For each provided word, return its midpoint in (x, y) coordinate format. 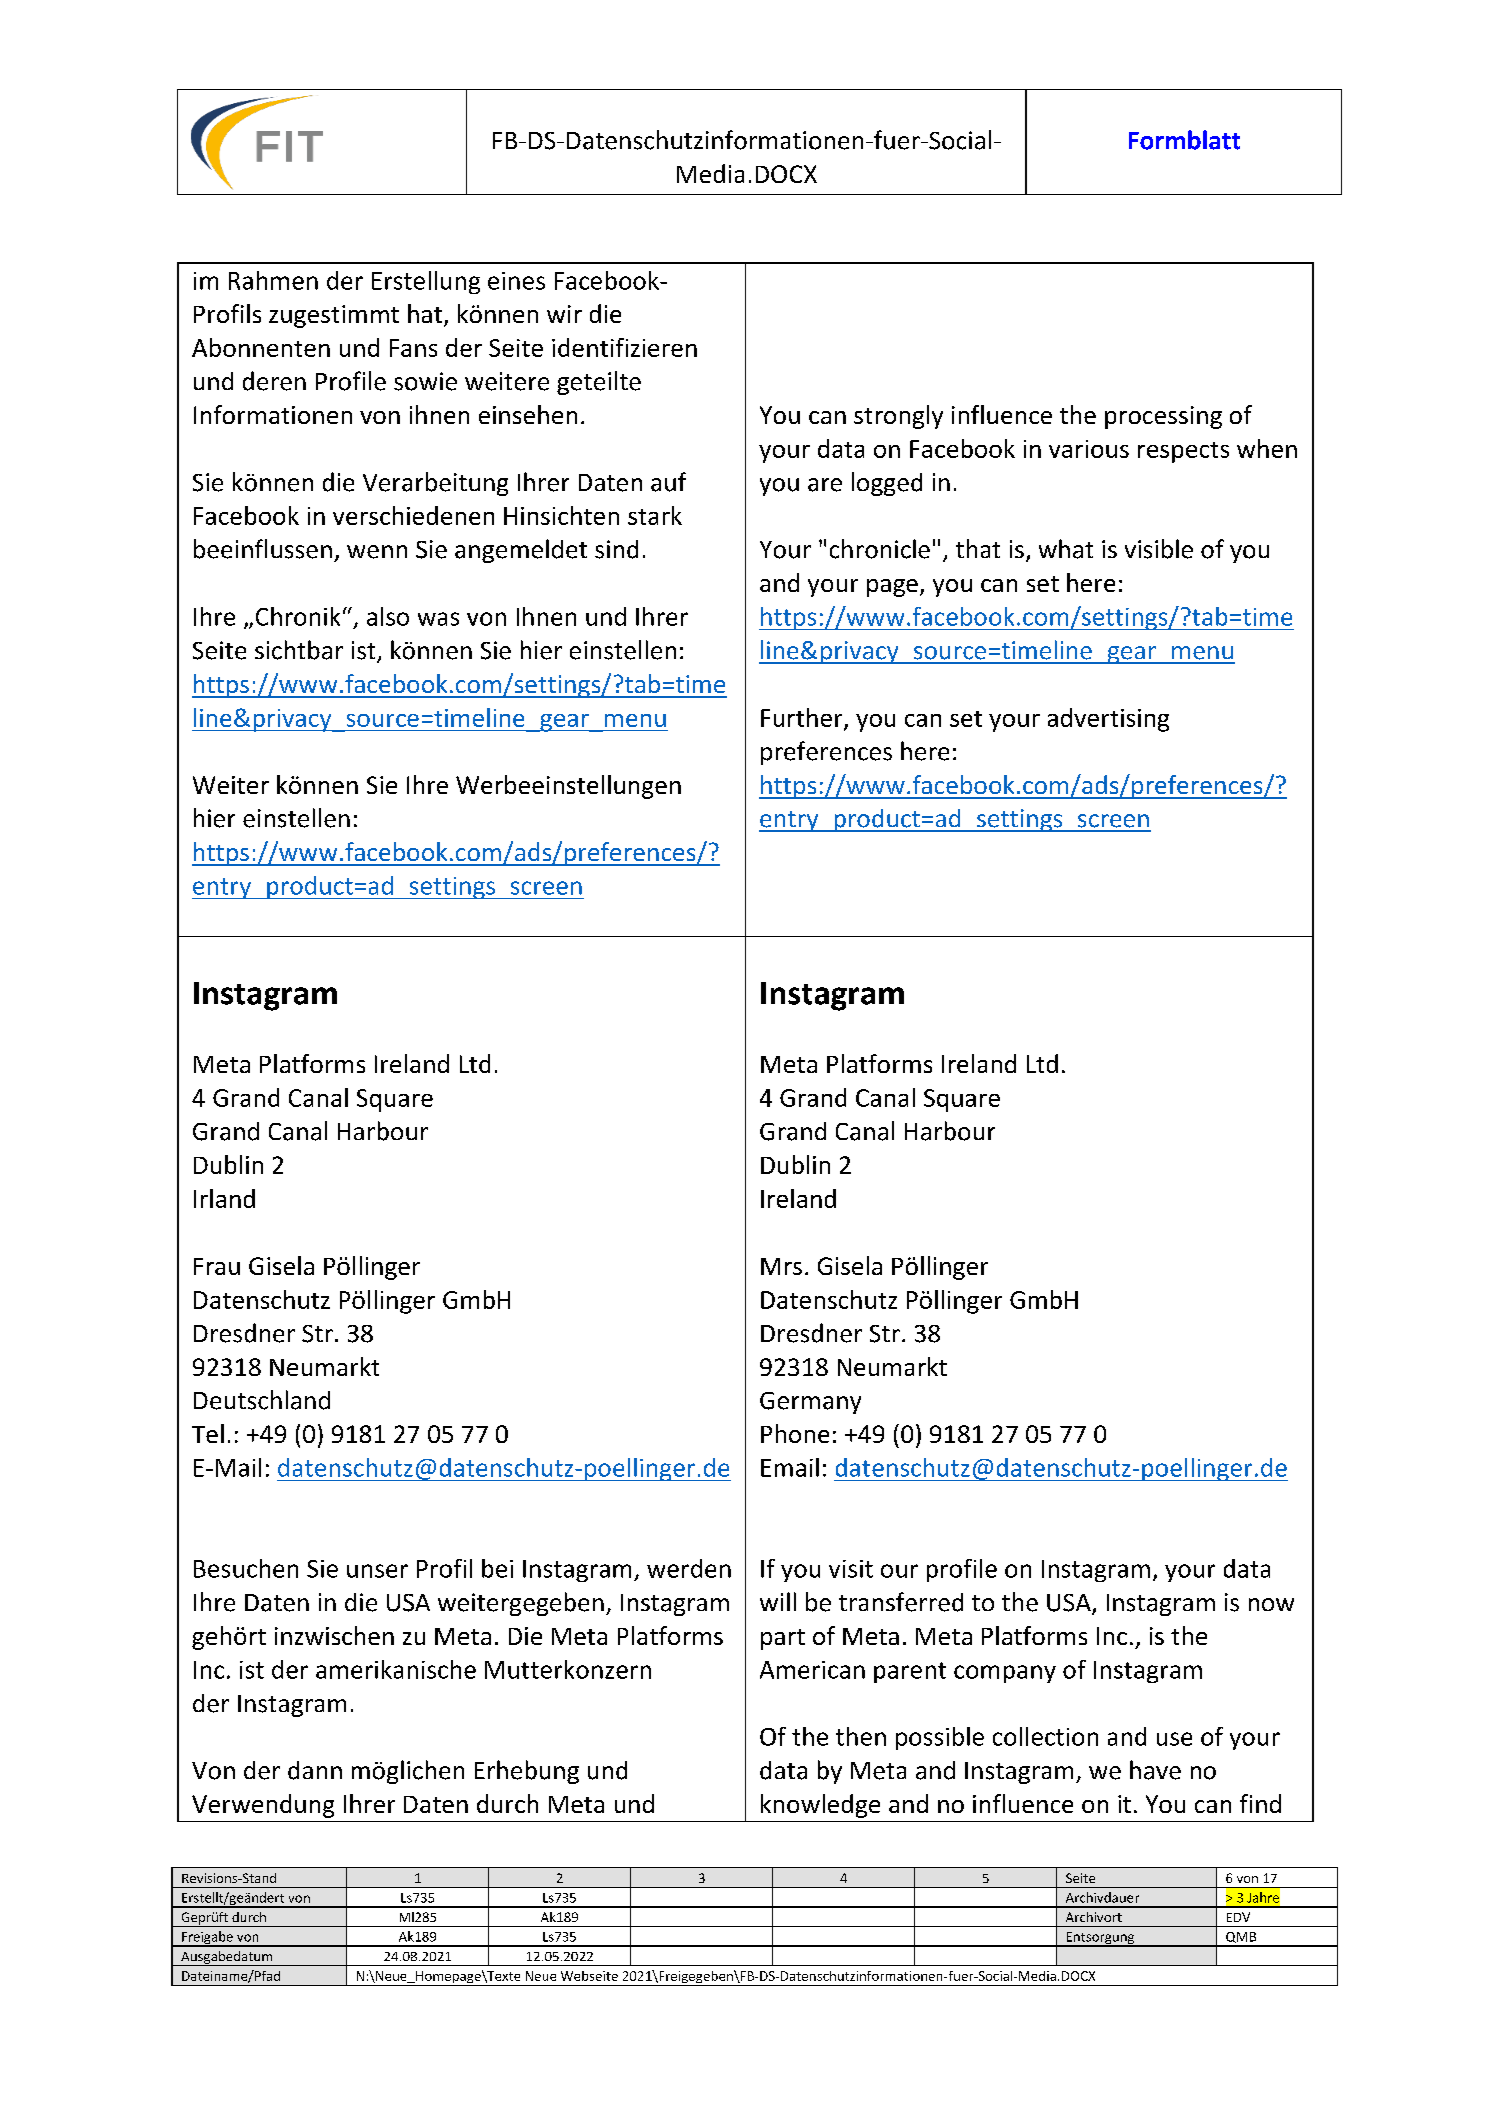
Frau (217, 1266)
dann (315, 1770)
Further (803, 718)
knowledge (820, 1806)
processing (1163, 417)
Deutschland (262, 1400)
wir (564, 314)
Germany (810, 1403)
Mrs (781, 1266)
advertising (1108, 720)
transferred (901, 1602)
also (388, 616)
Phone (795, 1433)
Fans (413, 348)
